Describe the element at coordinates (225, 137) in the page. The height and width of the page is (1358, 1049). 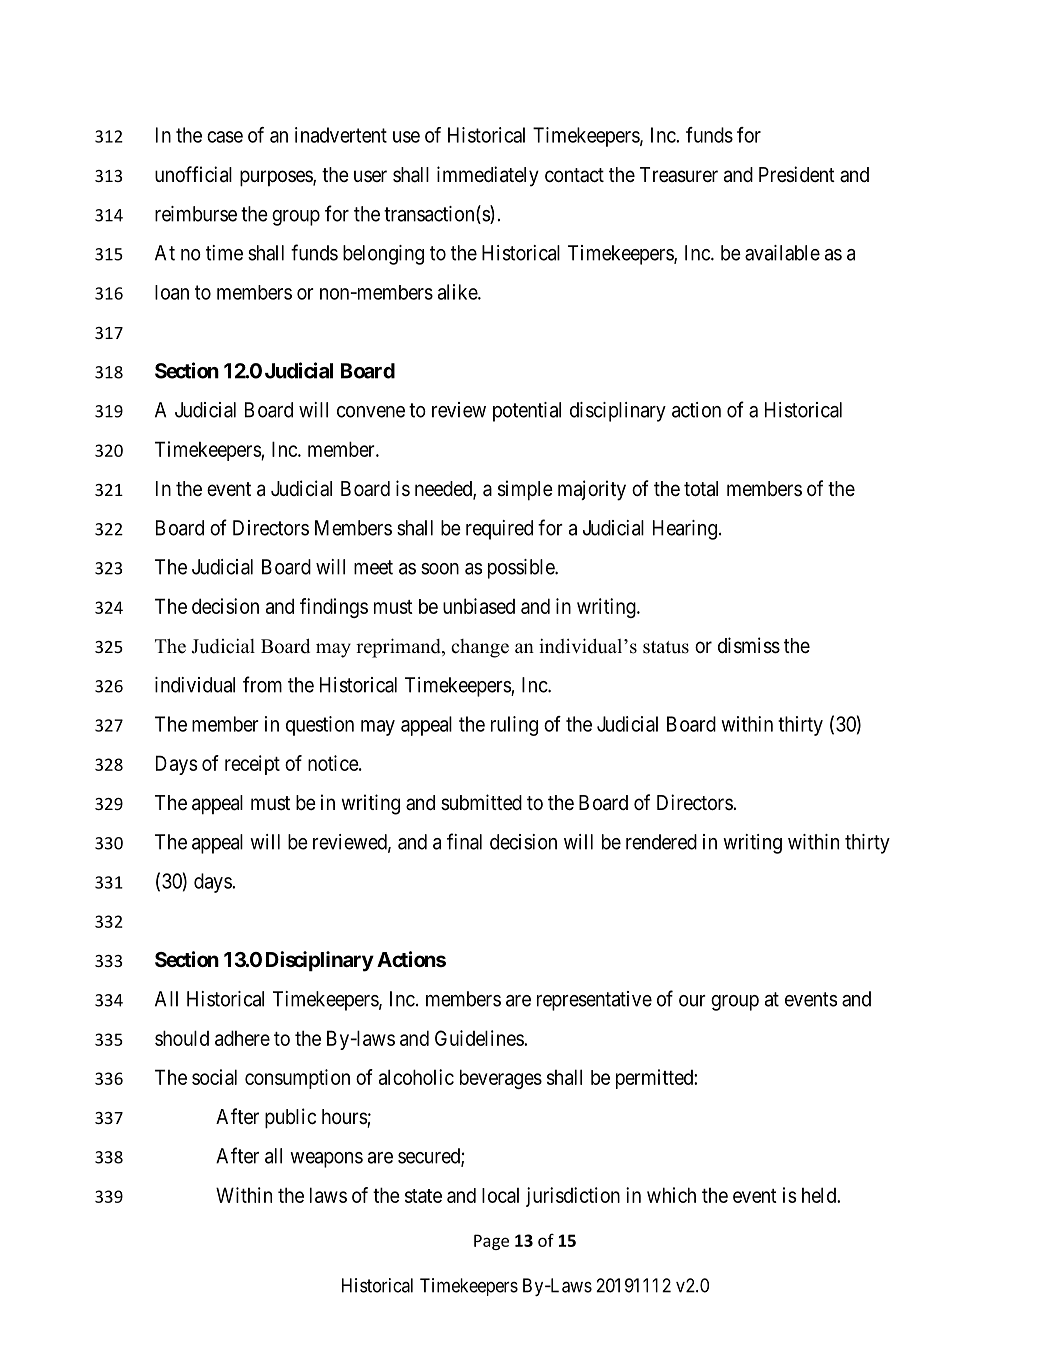
I see `case` at that location.
